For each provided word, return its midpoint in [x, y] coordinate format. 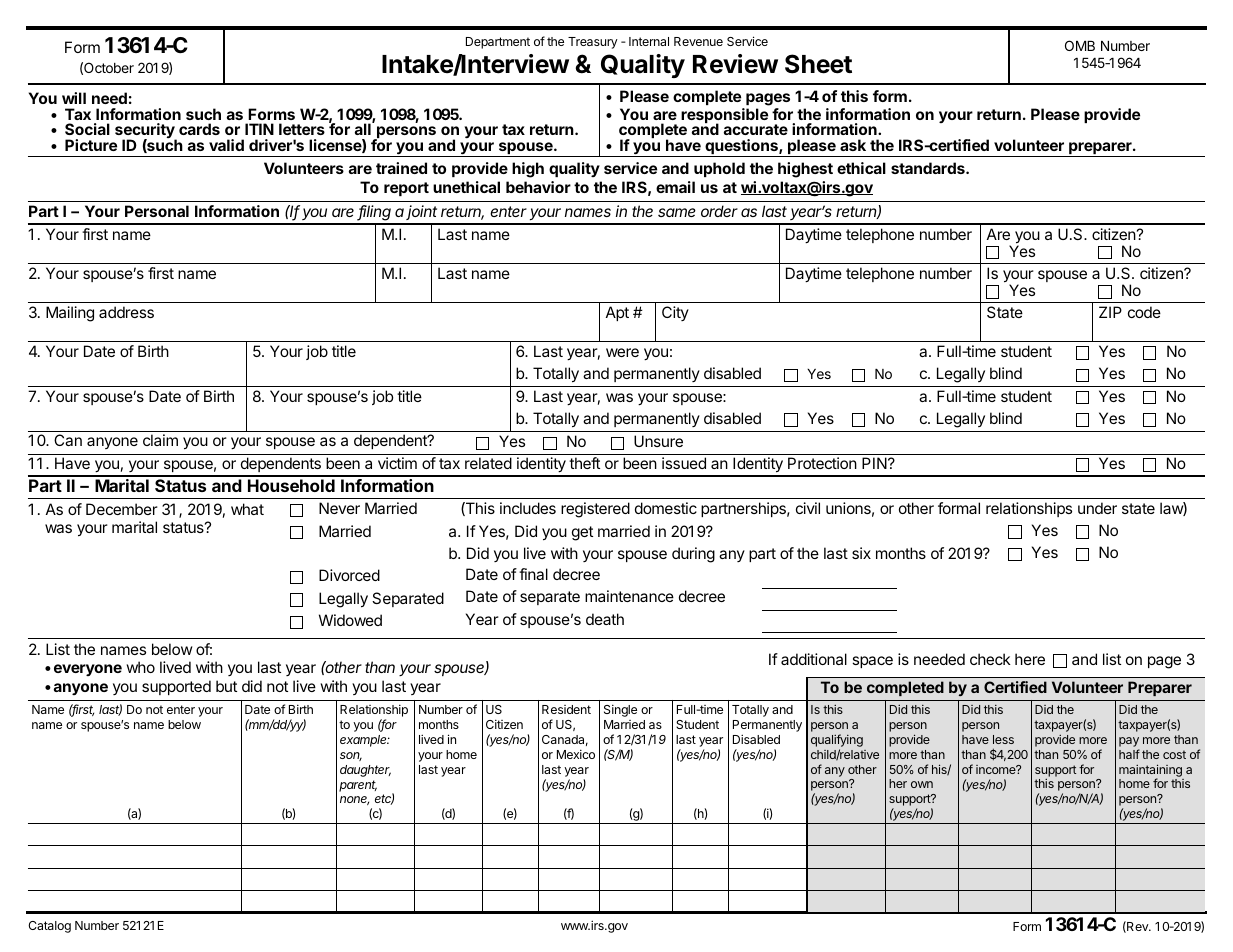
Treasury [593, 43]
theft [584, 463]
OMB [1080, 45]
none [354, 800]
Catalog [49, 927]
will [74, 98]
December [122, 509]
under [1097, 508]
